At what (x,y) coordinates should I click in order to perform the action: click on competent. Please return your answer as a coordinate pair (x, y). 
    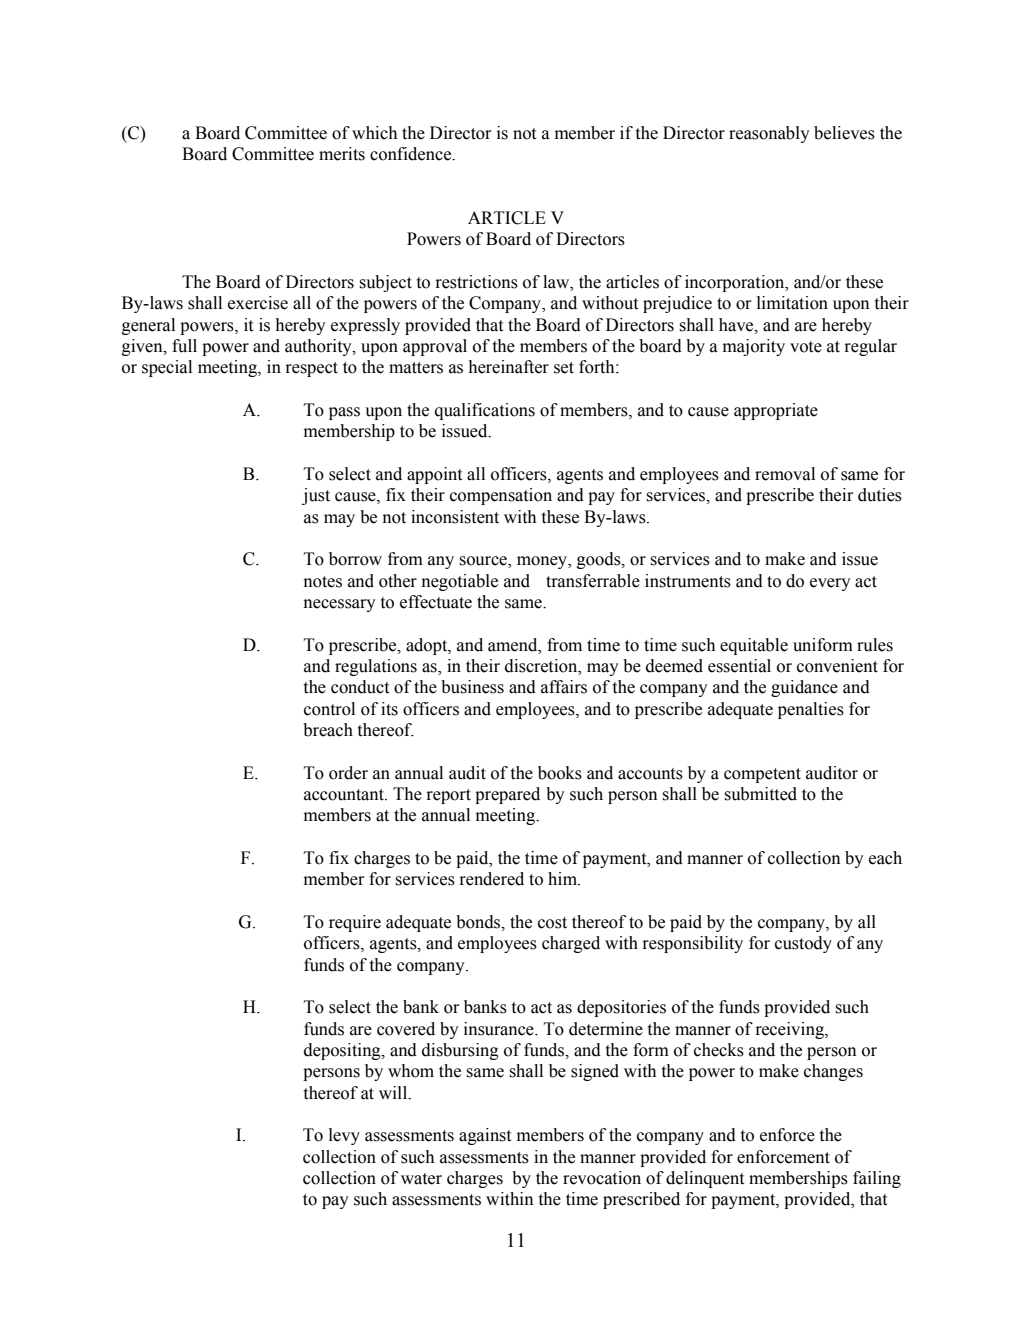
    Looking at the image, I should click on (762, 775).
